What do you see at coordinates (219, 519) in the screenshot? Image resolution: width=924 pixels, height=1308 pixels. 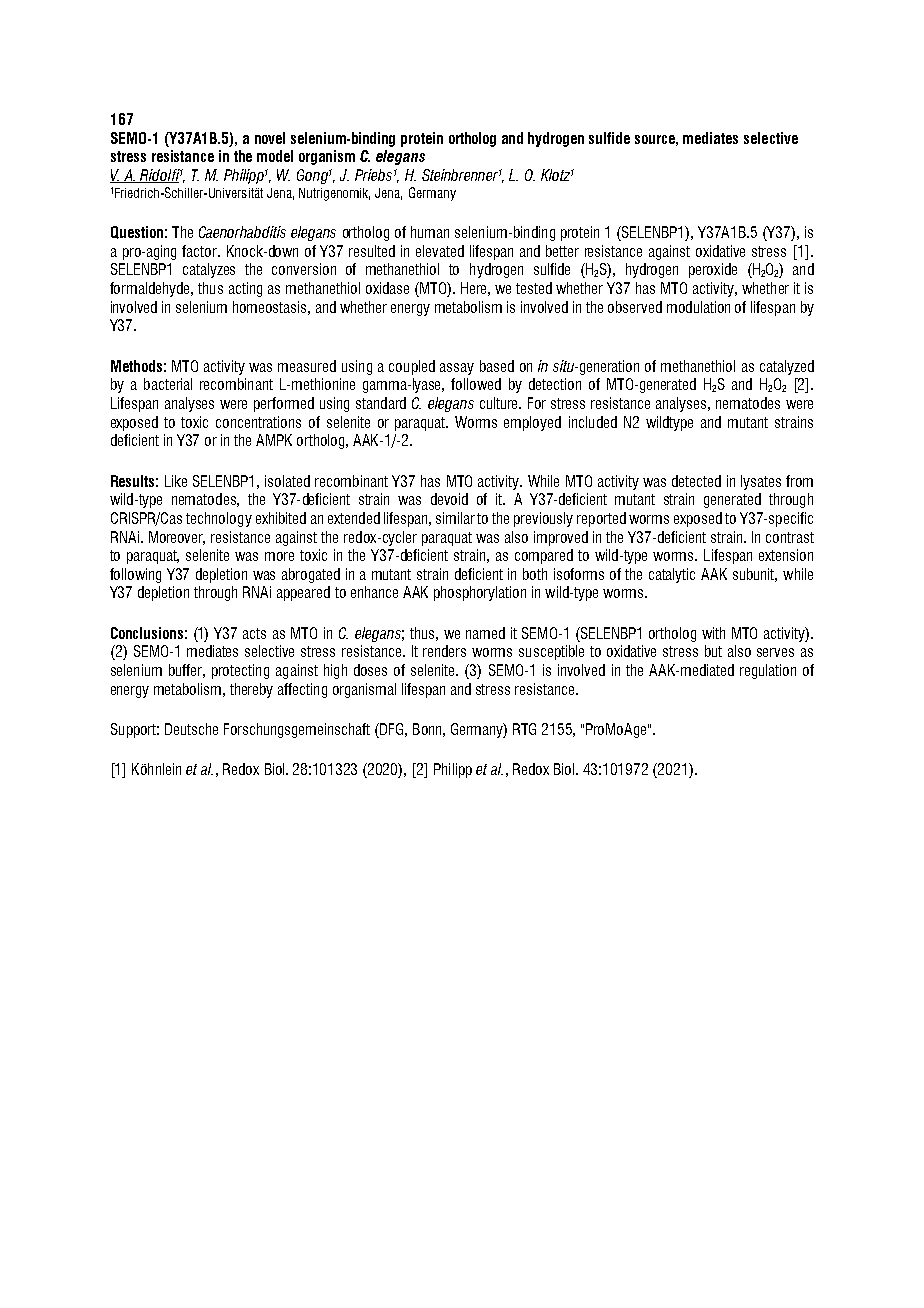 I see `technology` at bounding box center [219, 519].
